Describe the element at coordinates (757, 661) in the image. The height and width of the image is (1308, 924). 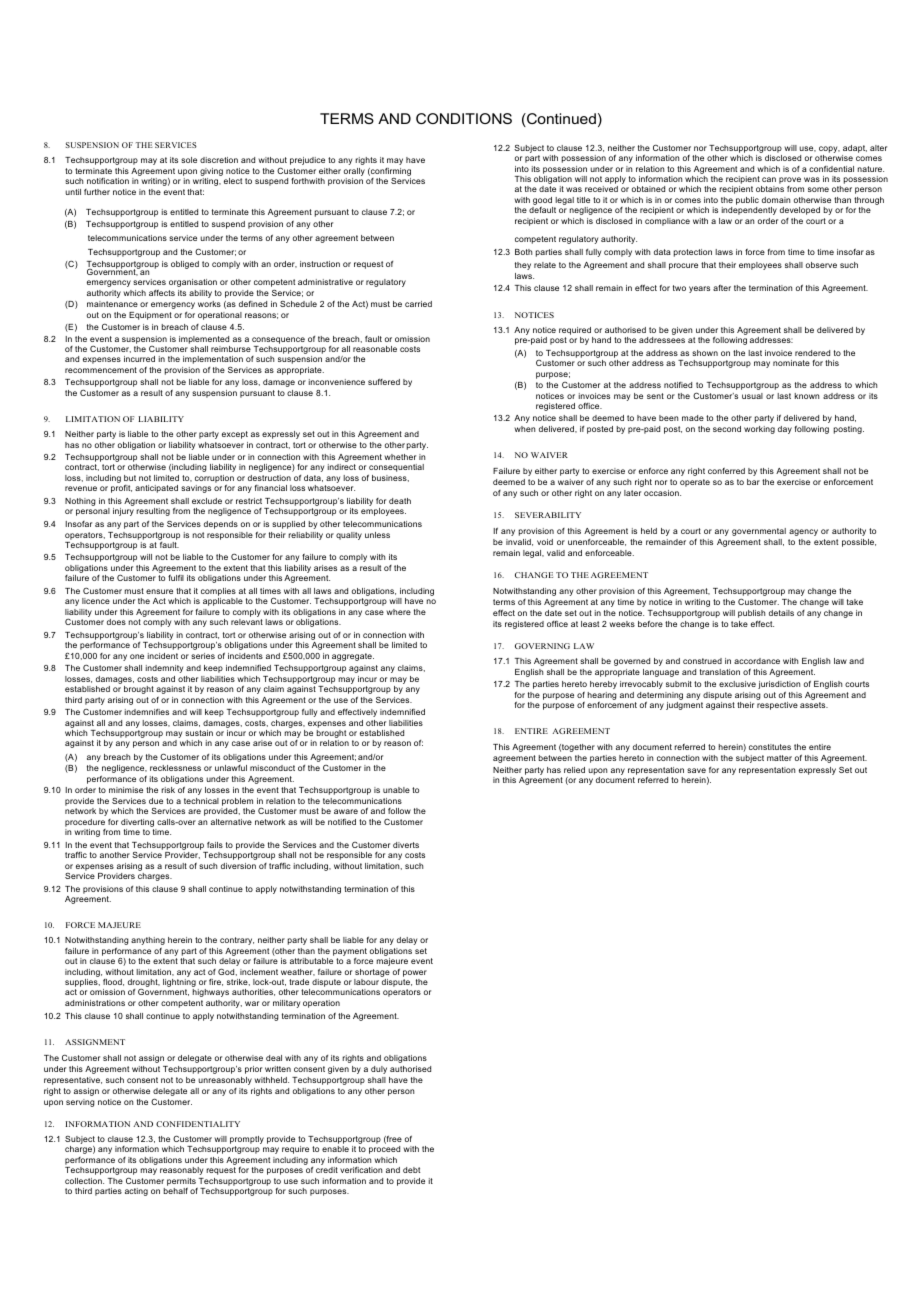
I see `accordance` at that location.
